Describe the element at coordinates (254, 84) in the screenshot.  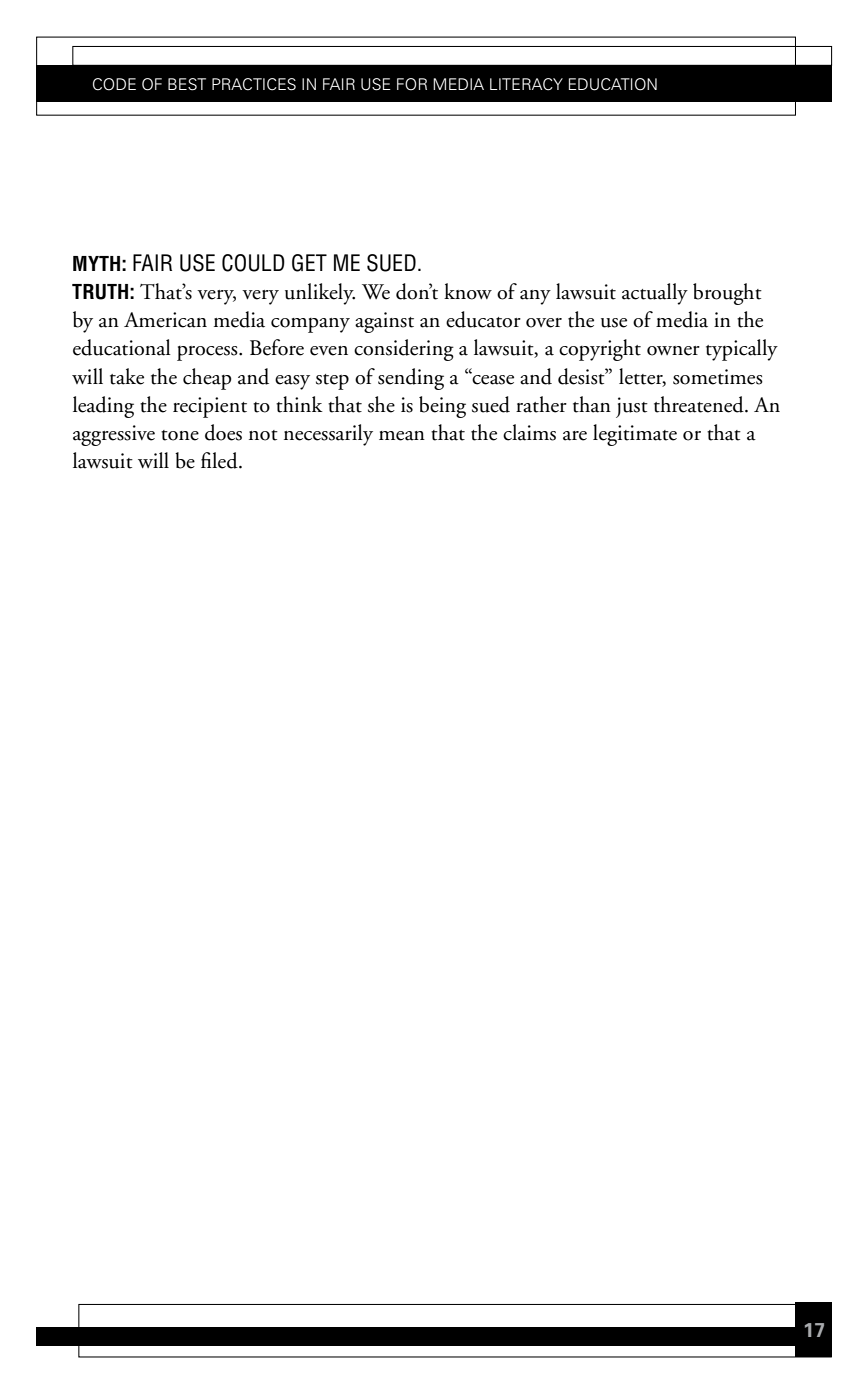
I see `Practices` at that location.
